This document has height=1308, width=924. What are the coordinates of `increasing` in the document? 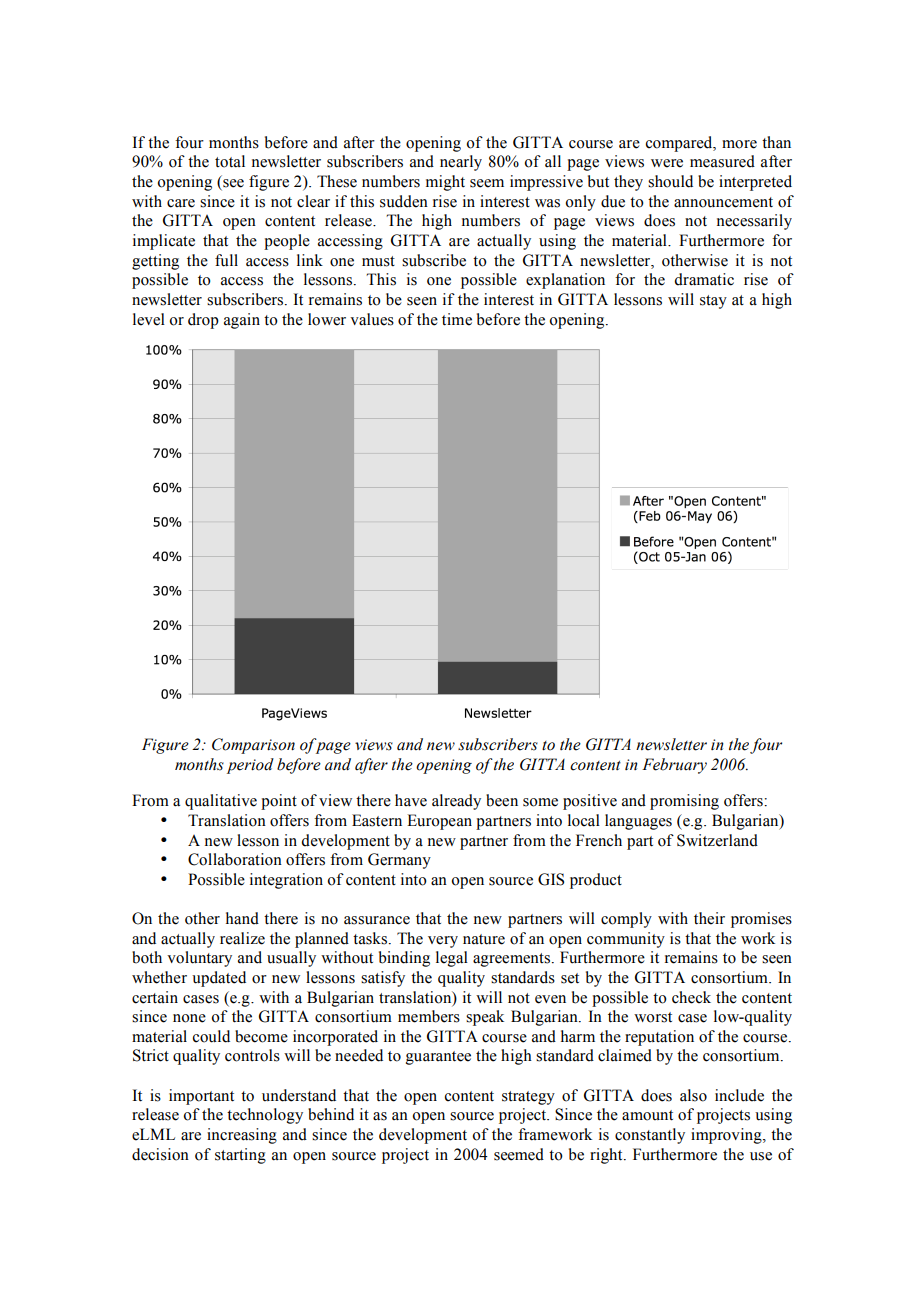 It's located at (242, 1136).
